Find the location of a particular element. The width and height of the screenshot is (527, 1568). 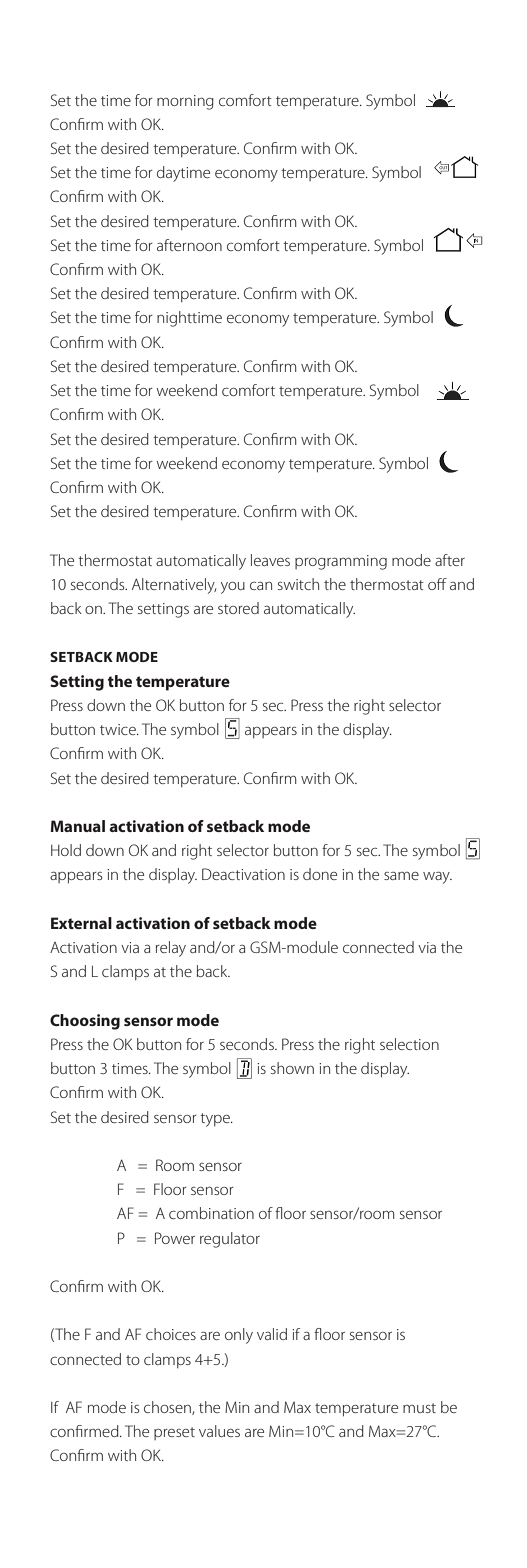

leaves is located at coordinates (270, 560).
